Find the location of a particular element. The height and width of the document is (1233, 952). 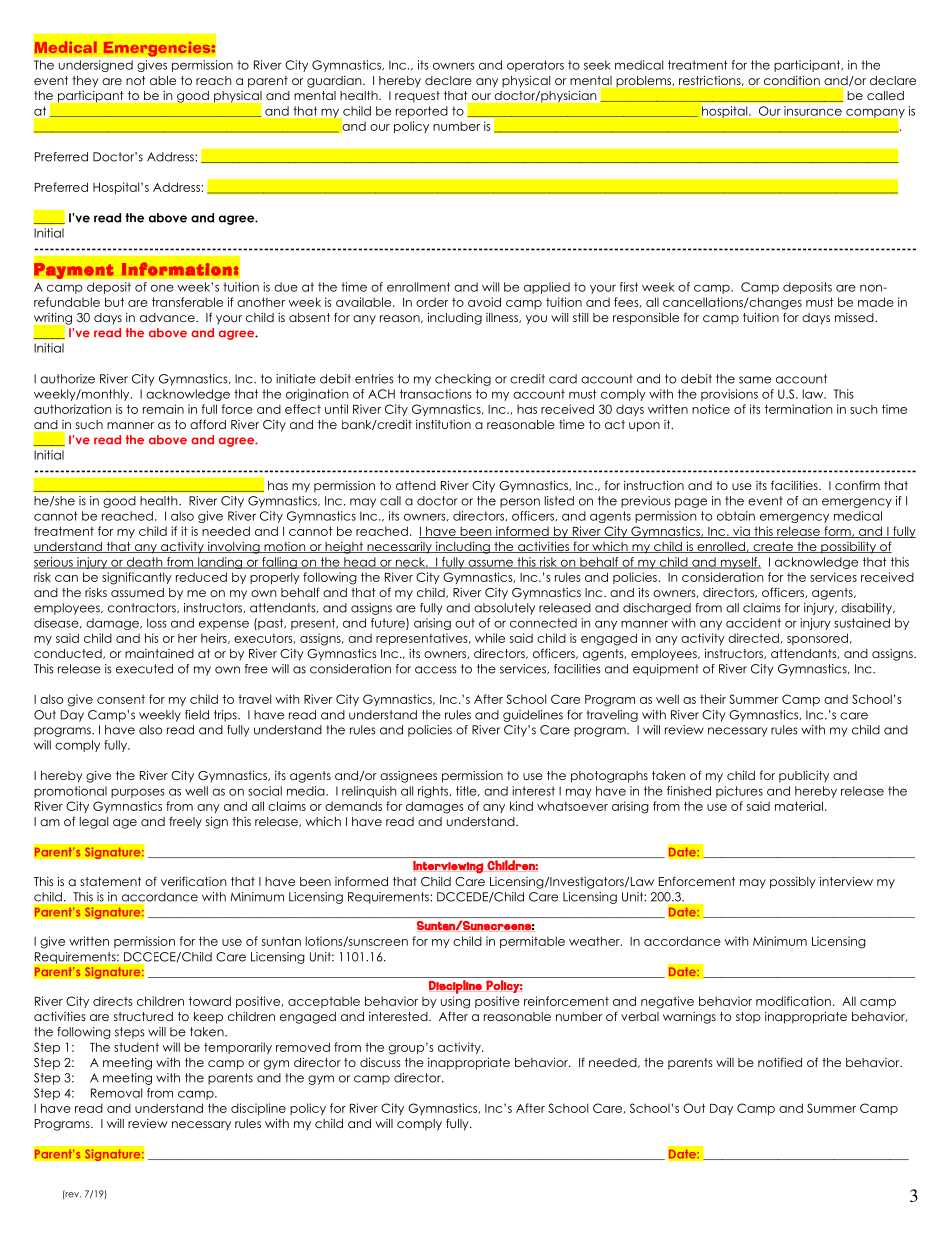

request is located at coordinates (417, 97).
